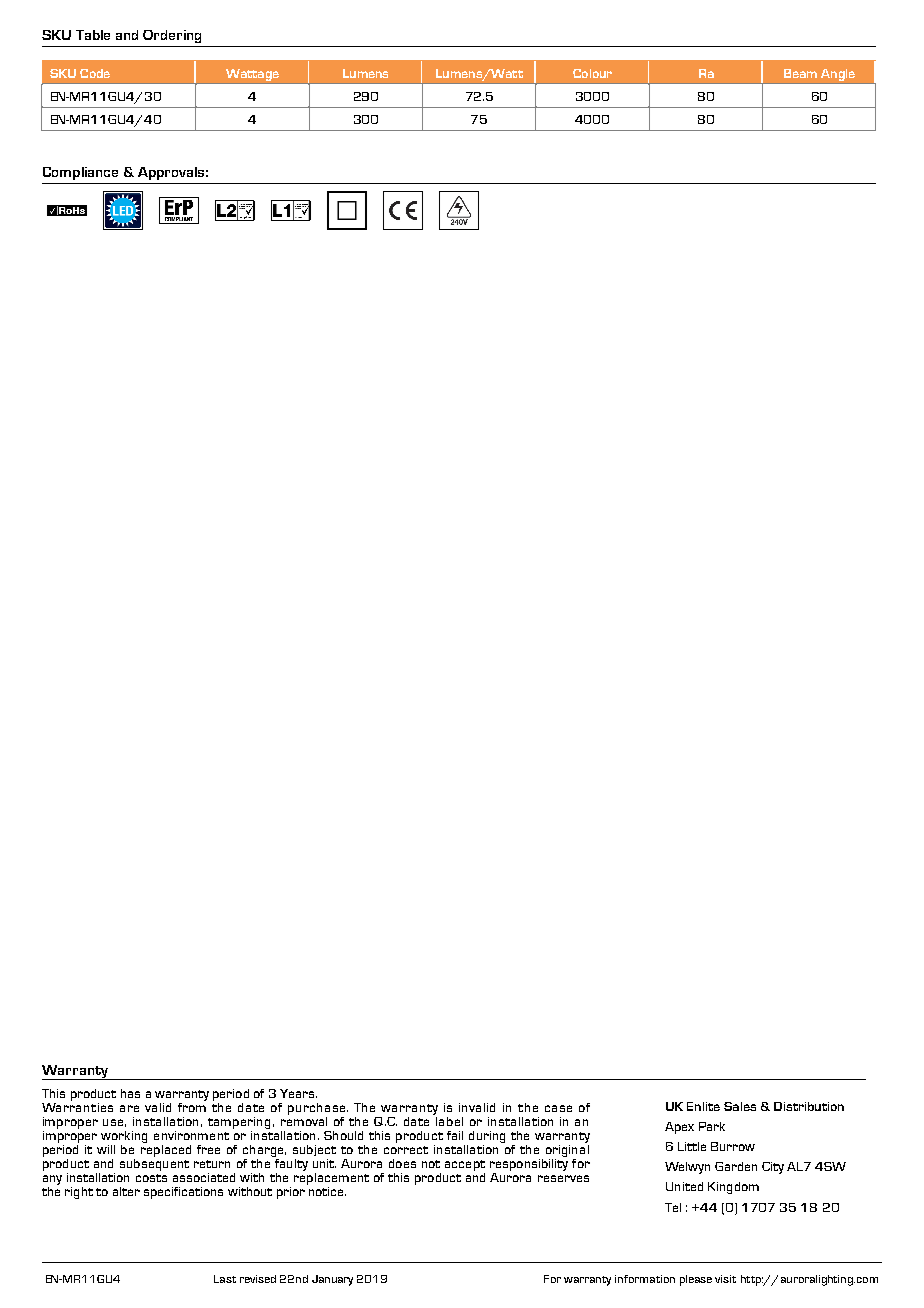 Image resolution: width=924 pixels, height=1308 pixels. Describe the element at coordinates (592, 73) in the image. I see `Colour` at that location.
